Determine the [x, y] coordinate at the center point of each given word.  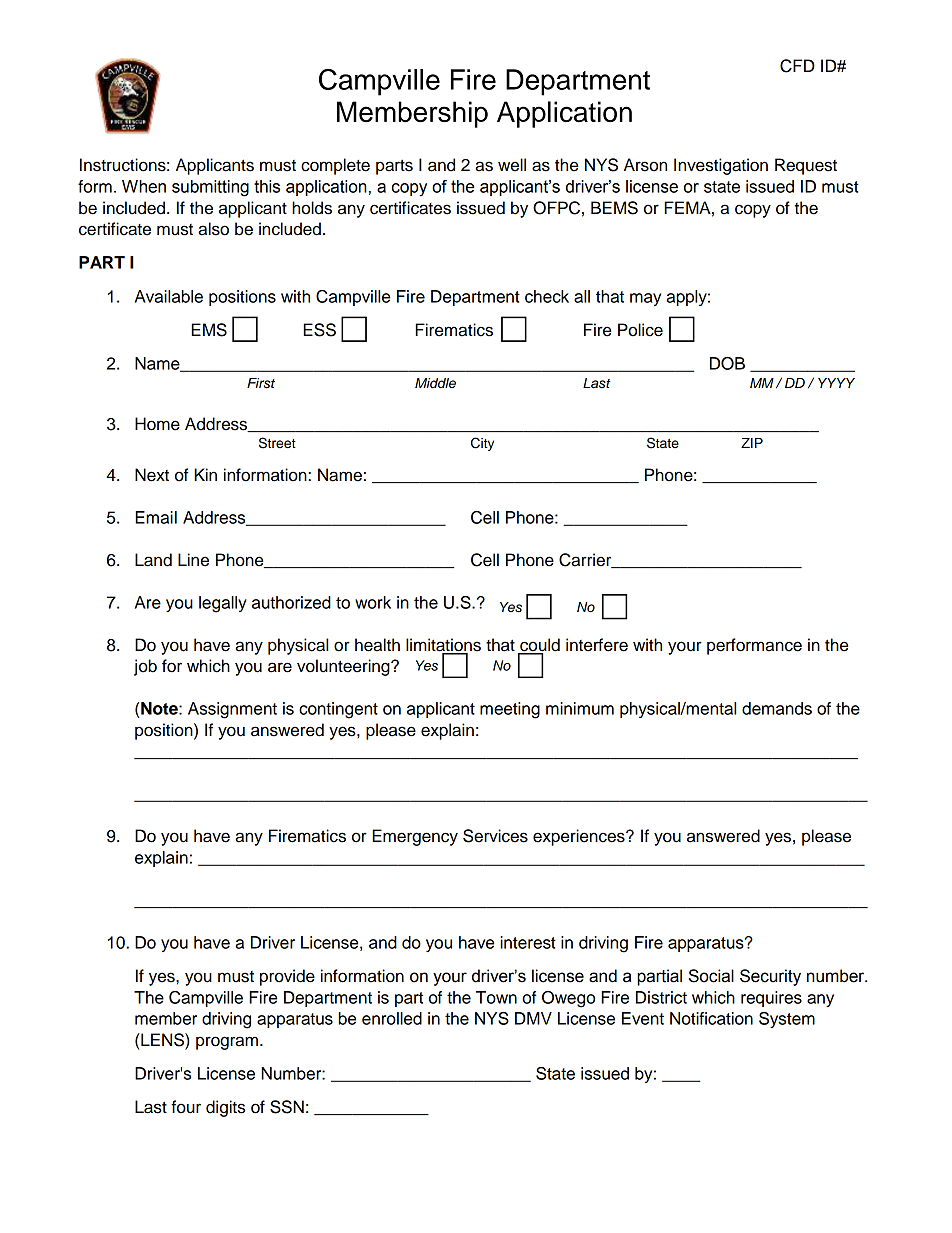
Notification [711, 1018]
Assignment [232, 710]
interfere [597, 645]
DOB [727, 363]
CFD [797, 66]
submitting [210, 188]
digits [225, 1108]
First [261, 383]
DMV [533, 1018]
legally [223, 604]
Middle [435, 383]
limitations [443, 645]
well [512, 165]
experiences [580, 837]
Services [495, 836]
